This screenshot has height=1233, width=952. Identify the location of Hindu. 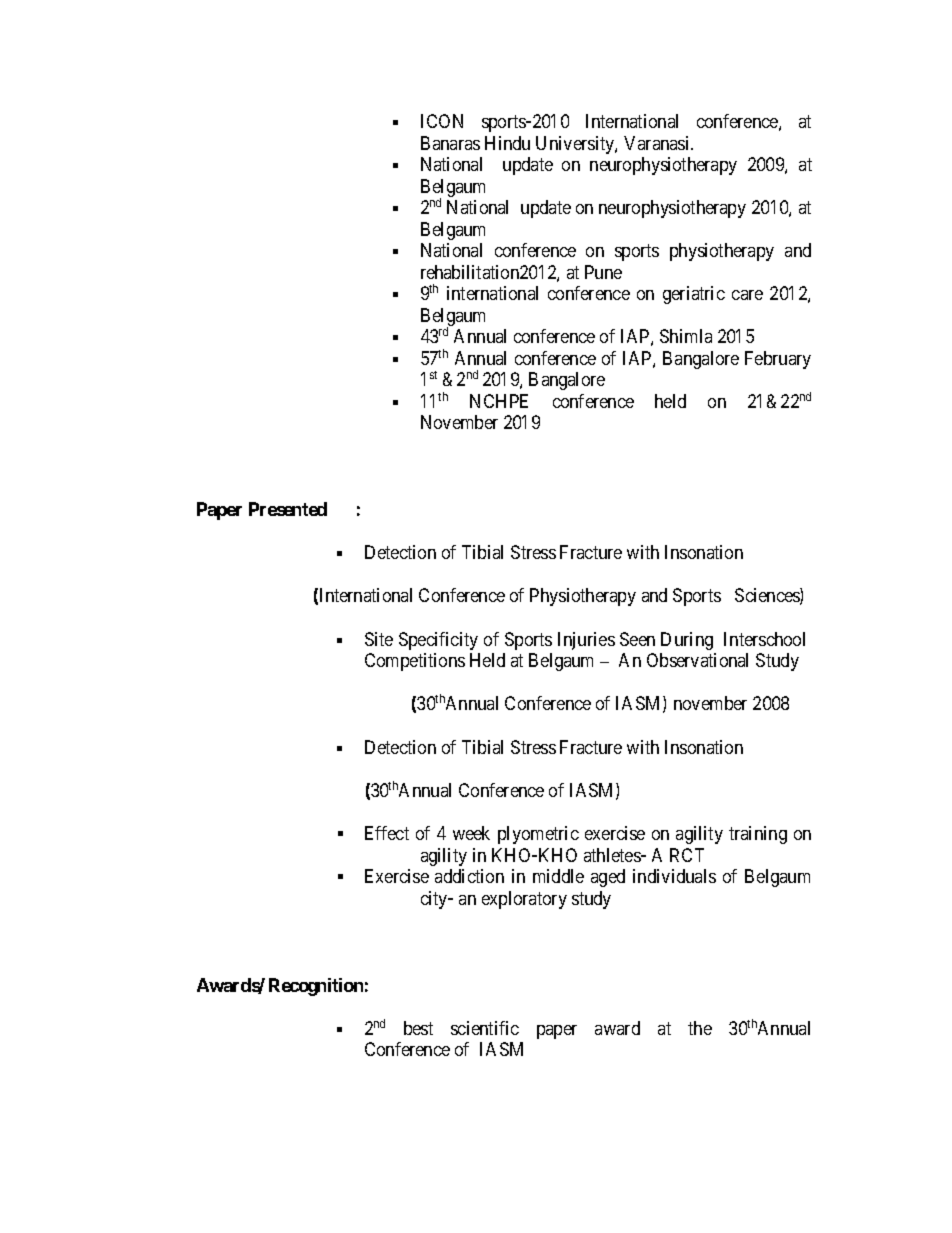
(507, 143).
